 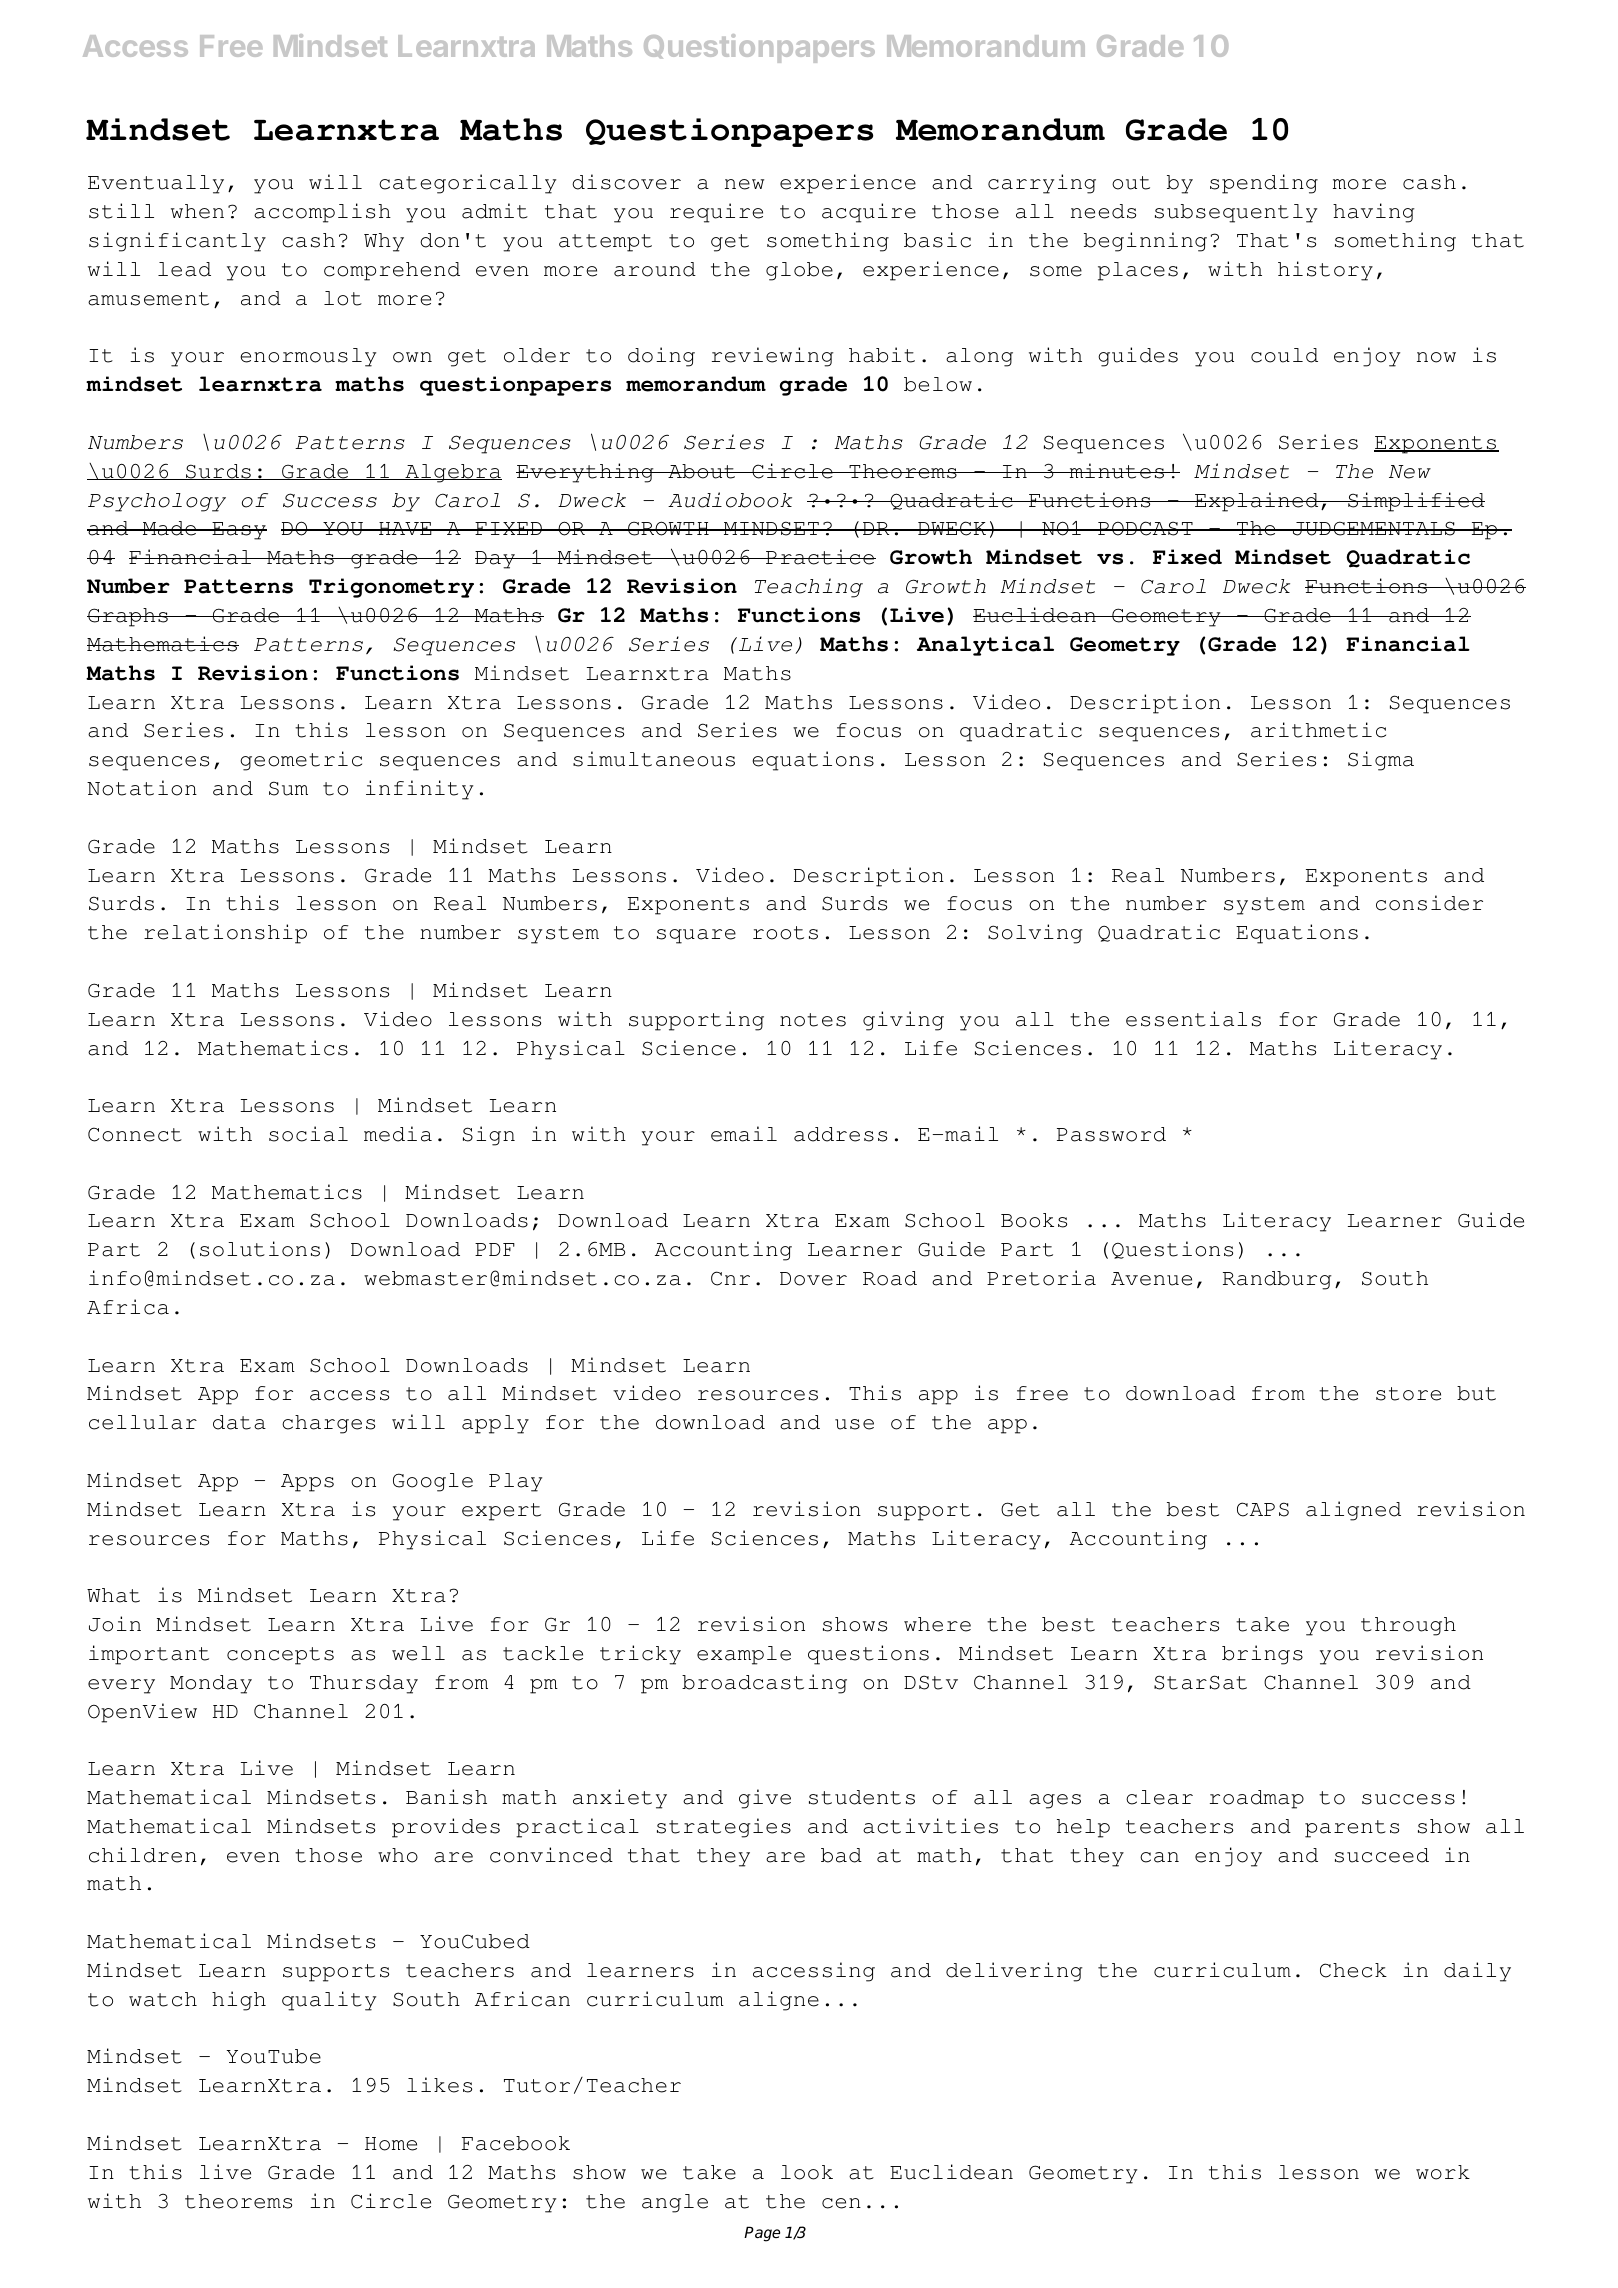 What do you see at coordinates (799, 271) in the page?
I see `globe` at bounding box center [799, 271].
